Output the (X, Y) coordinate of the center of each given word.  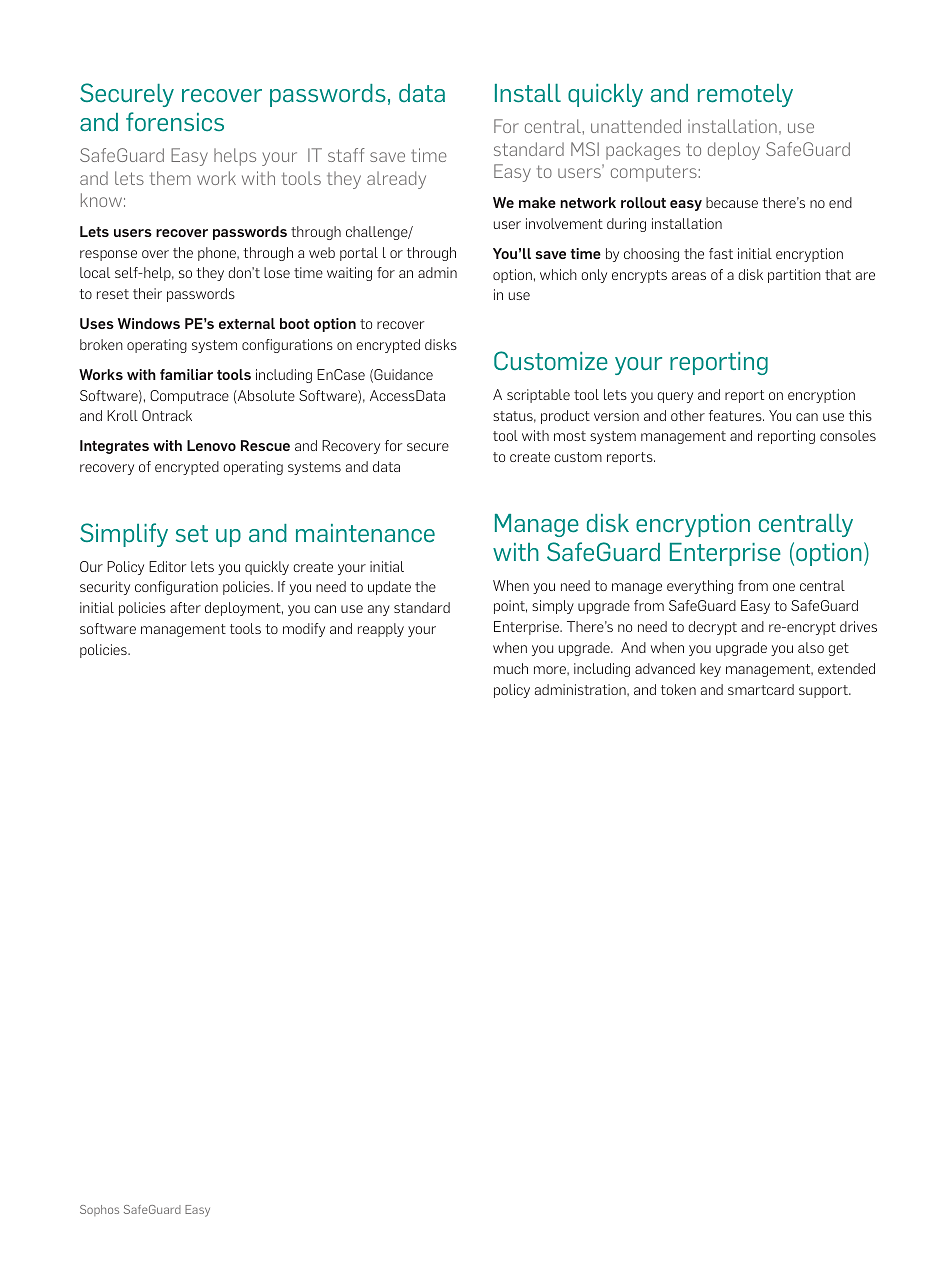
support (824, 691)
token (678, 689)
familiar (186, 374)
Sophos (99, 1210)
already (396, 180)
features (736, 415)
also (811, 647)
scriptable (538, 396)
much (511, 668)
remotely (745, 95)
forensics (175, 122)
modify (304, 630)
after (185, 607)
